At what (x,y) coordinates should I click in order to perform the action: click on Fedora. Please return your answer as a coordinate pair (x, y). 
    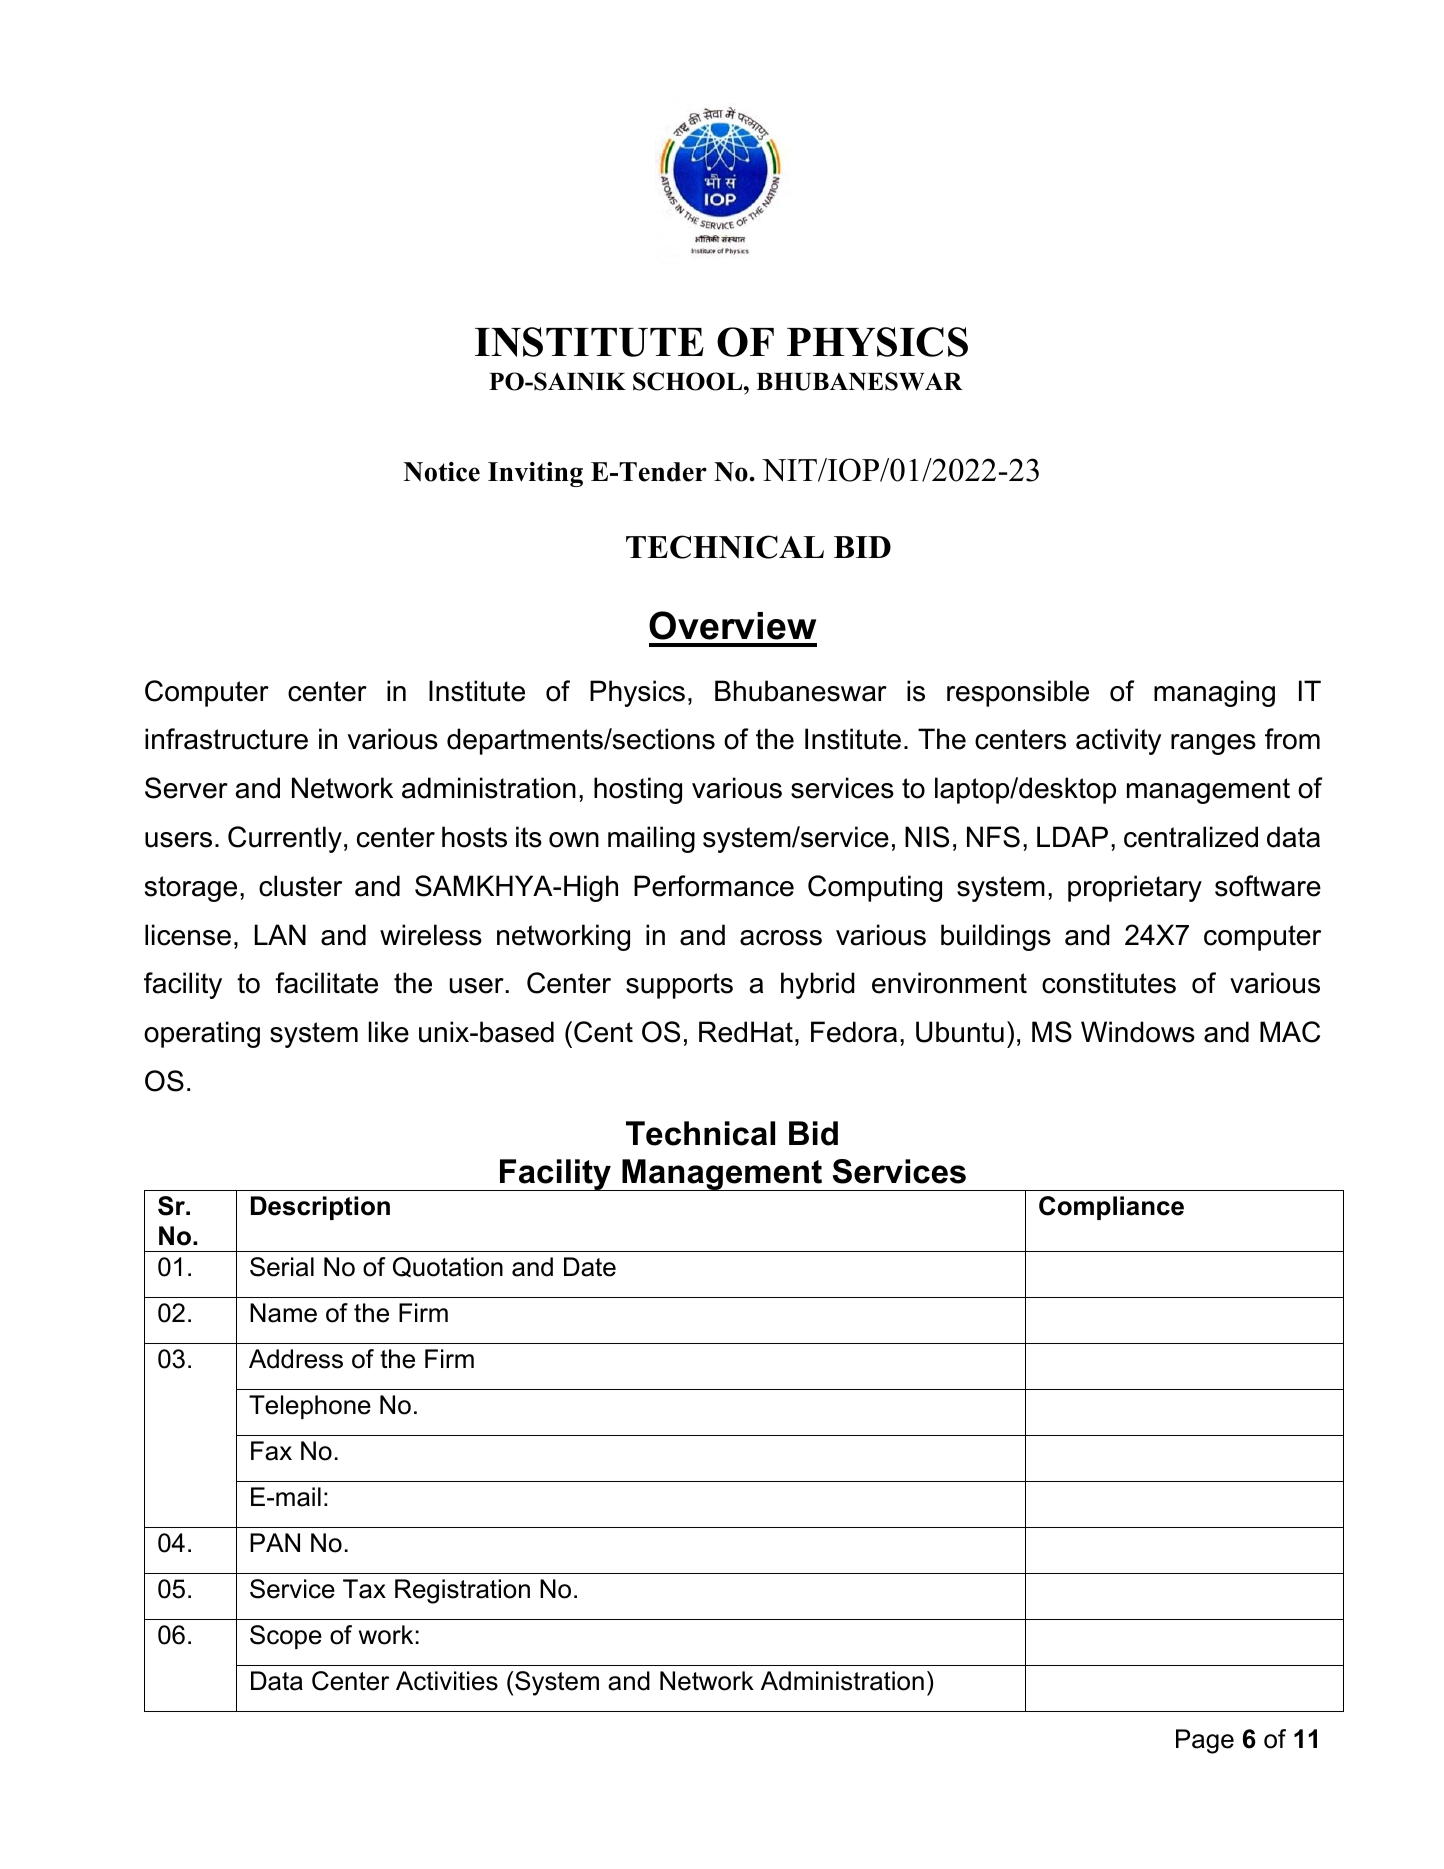
    Looking at the image, I should click on (854, 1032).
